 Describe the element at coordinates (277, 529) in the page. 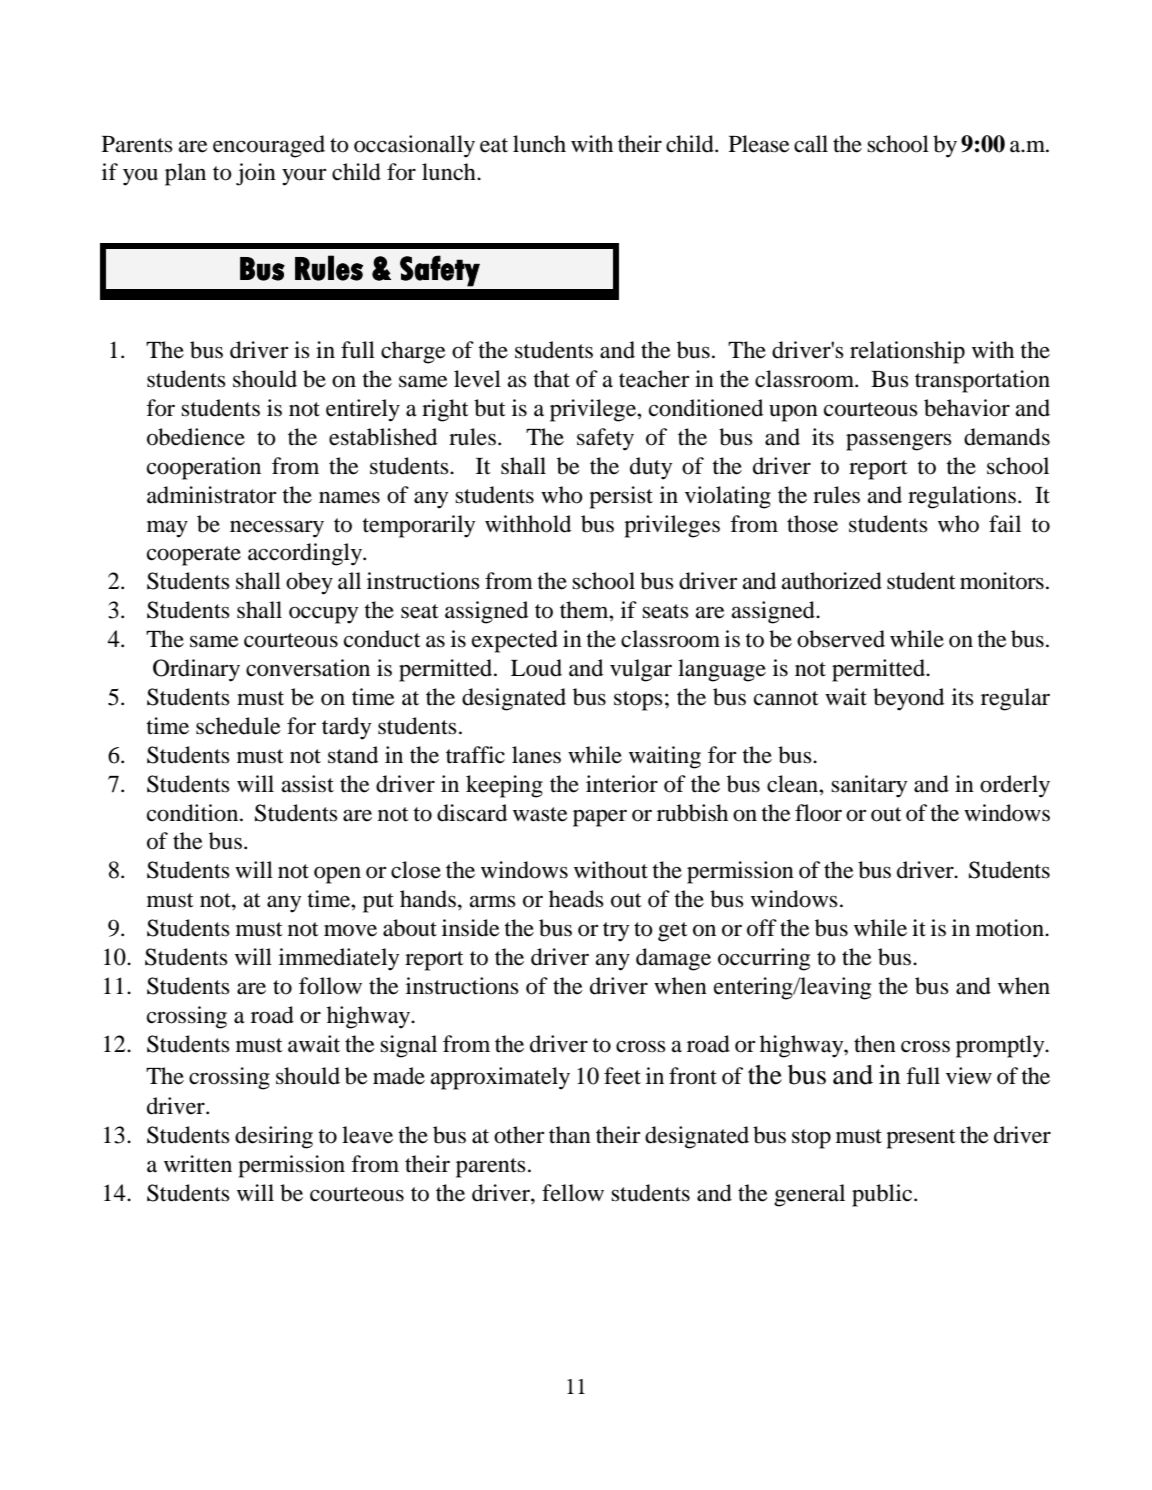

I see `necessary` at that location.
